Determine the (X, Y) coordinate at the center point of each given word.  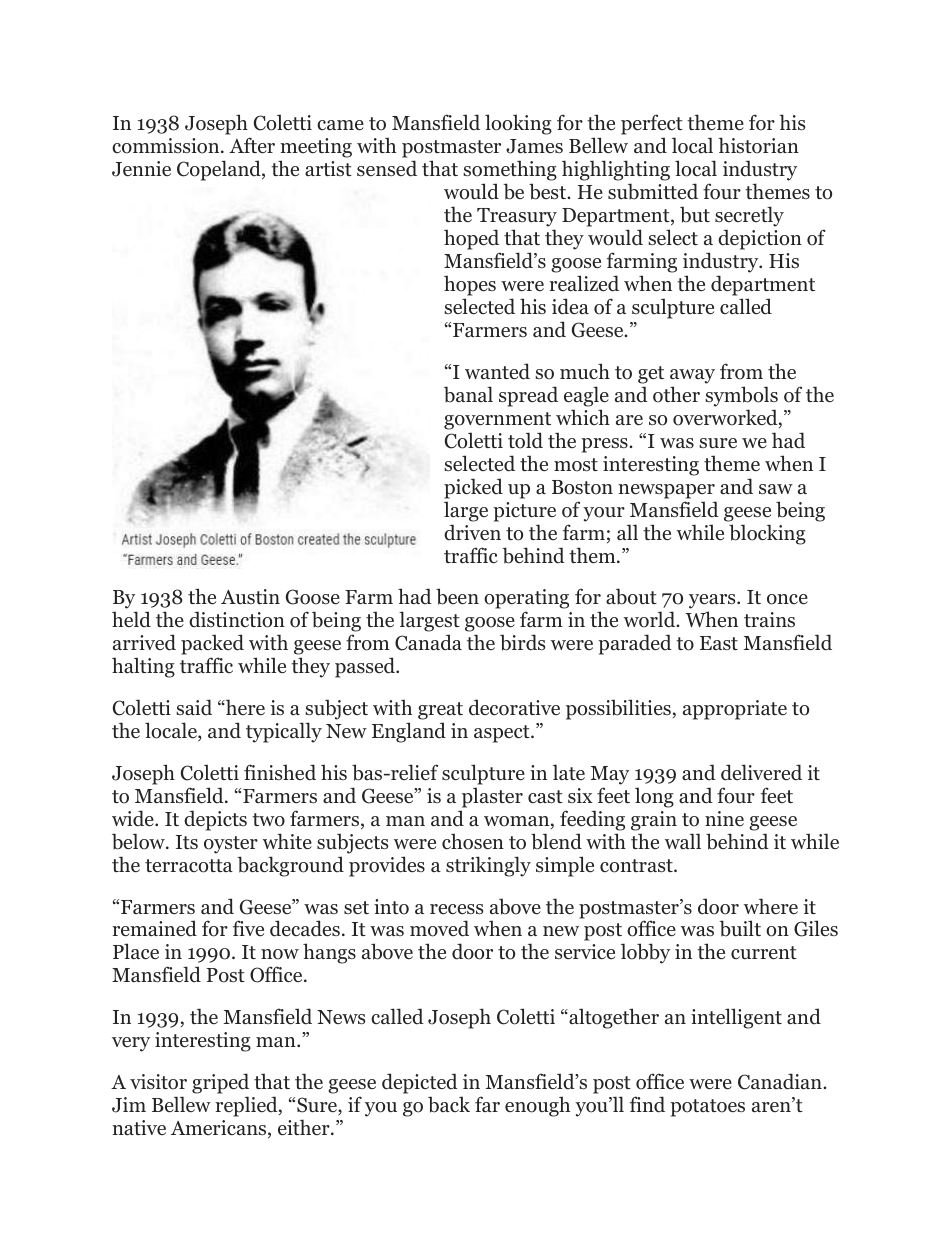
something (510, 170)
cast (545, 796)
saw (776, 489)
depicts (215, 820)
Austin (250, 596)
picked (473, 488)
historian (758, 145)
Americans (220, 1129)
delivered (761, 772)
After (252, 145)
